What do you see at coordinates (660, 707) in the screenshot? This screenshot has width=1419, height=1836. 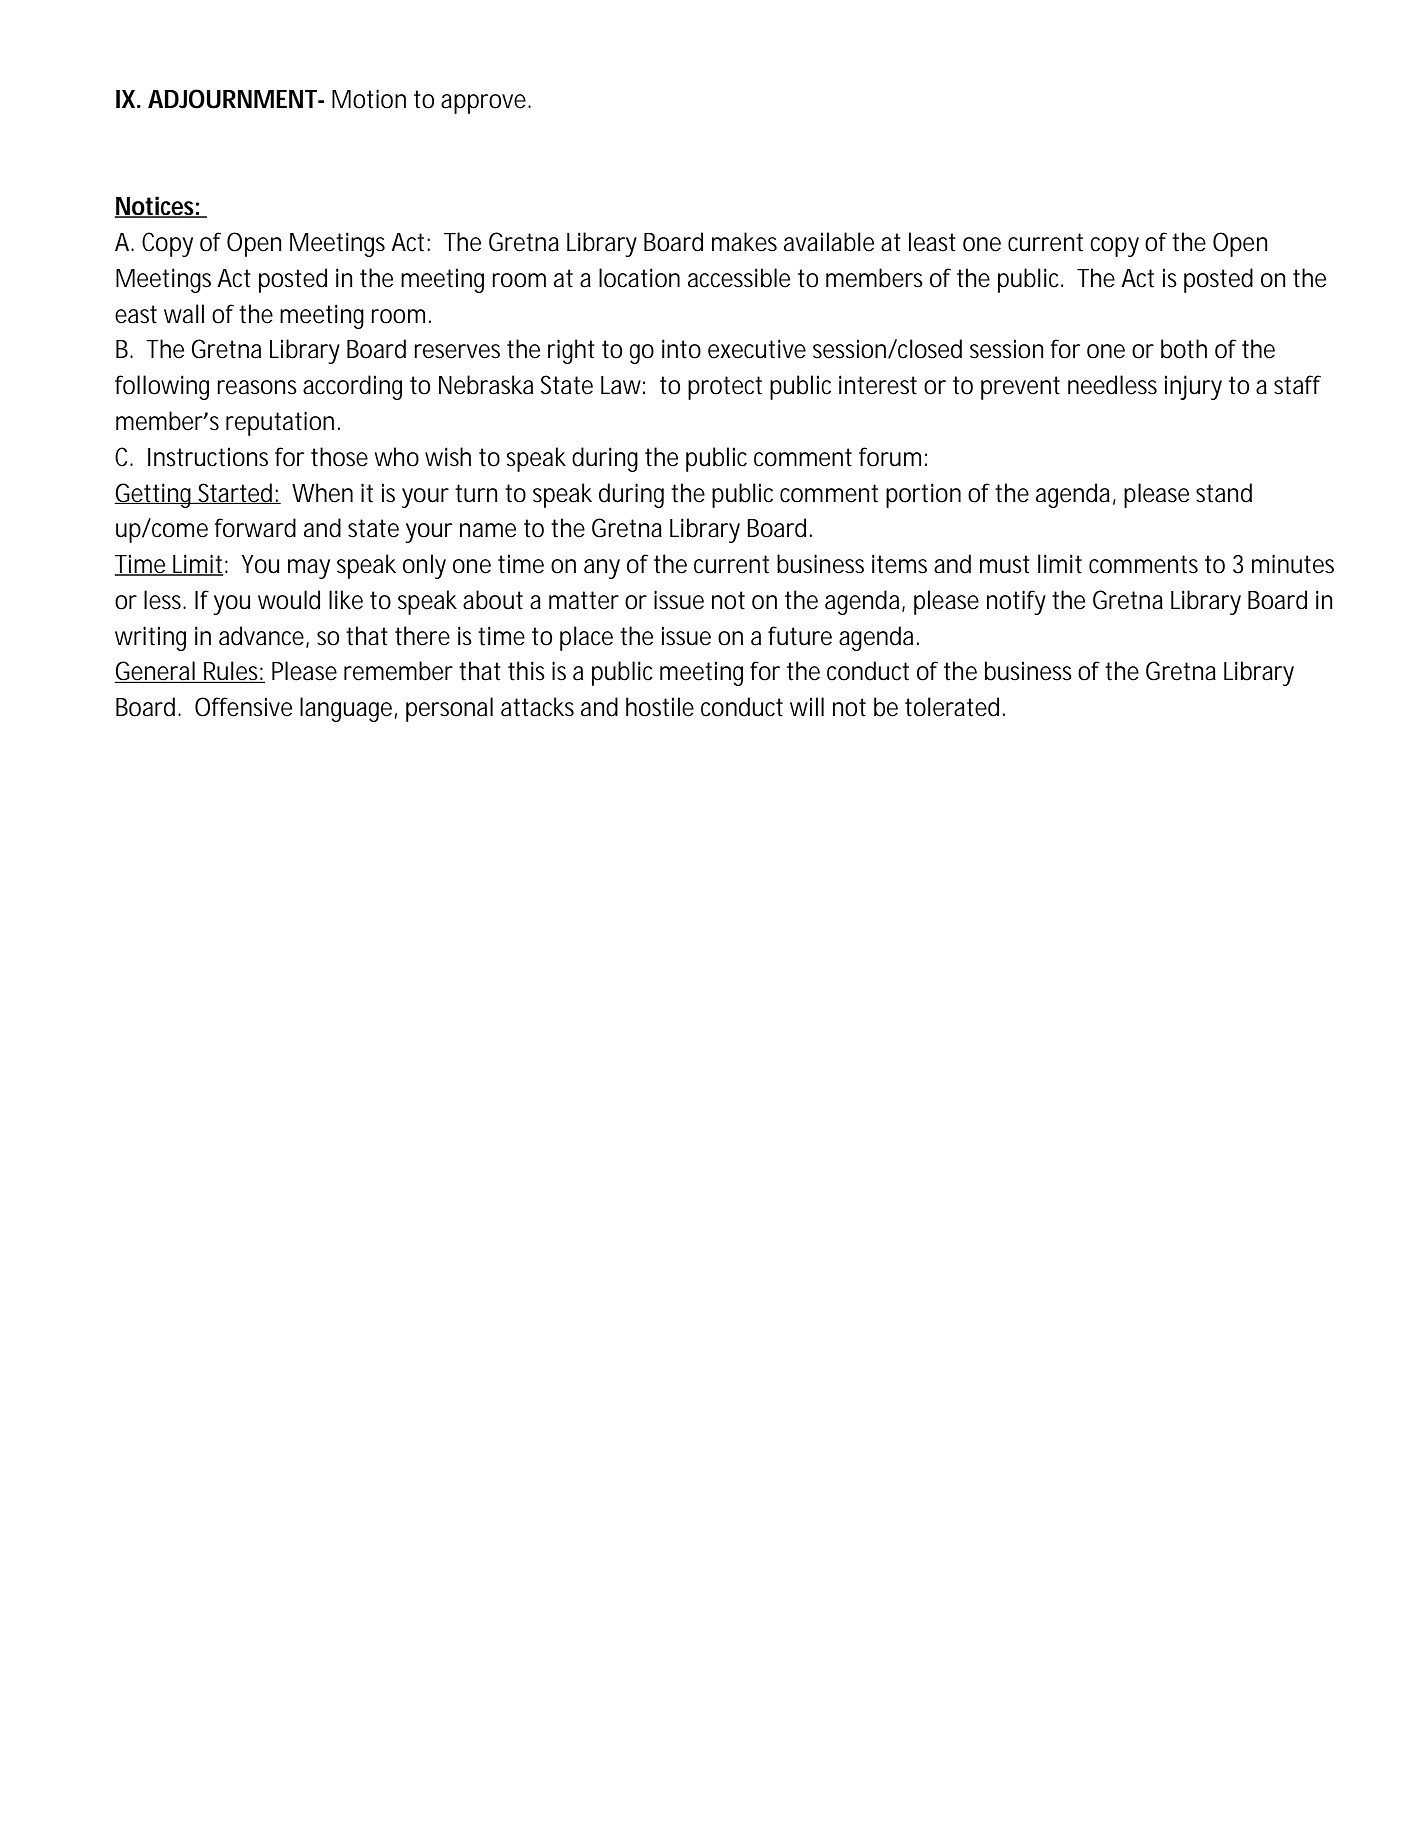 I see `hostile` at bounding box center [660, 707].
